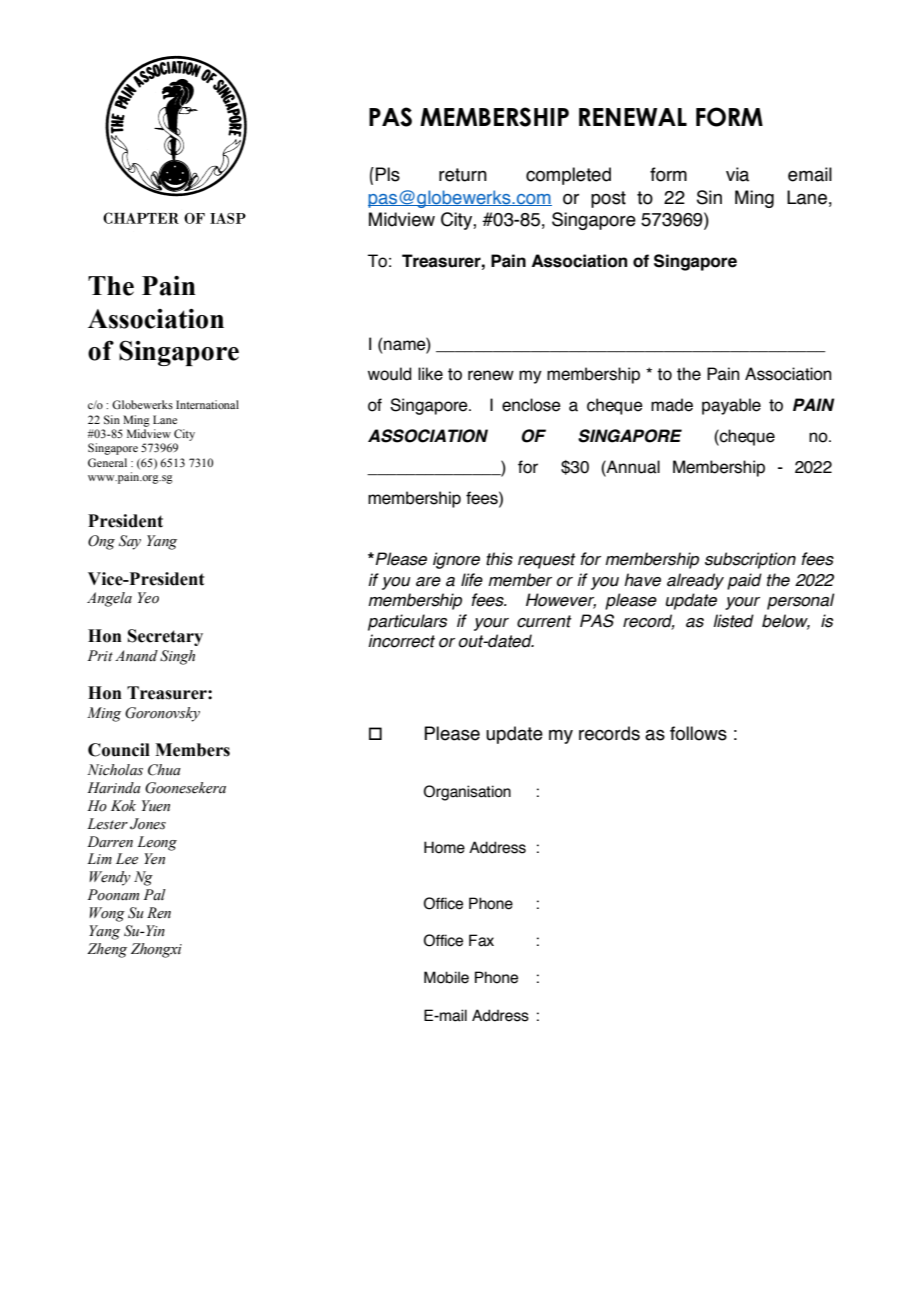  Describe the element at coordinates (401, 641) in the screenshot. I see `incorrect` at that location.
